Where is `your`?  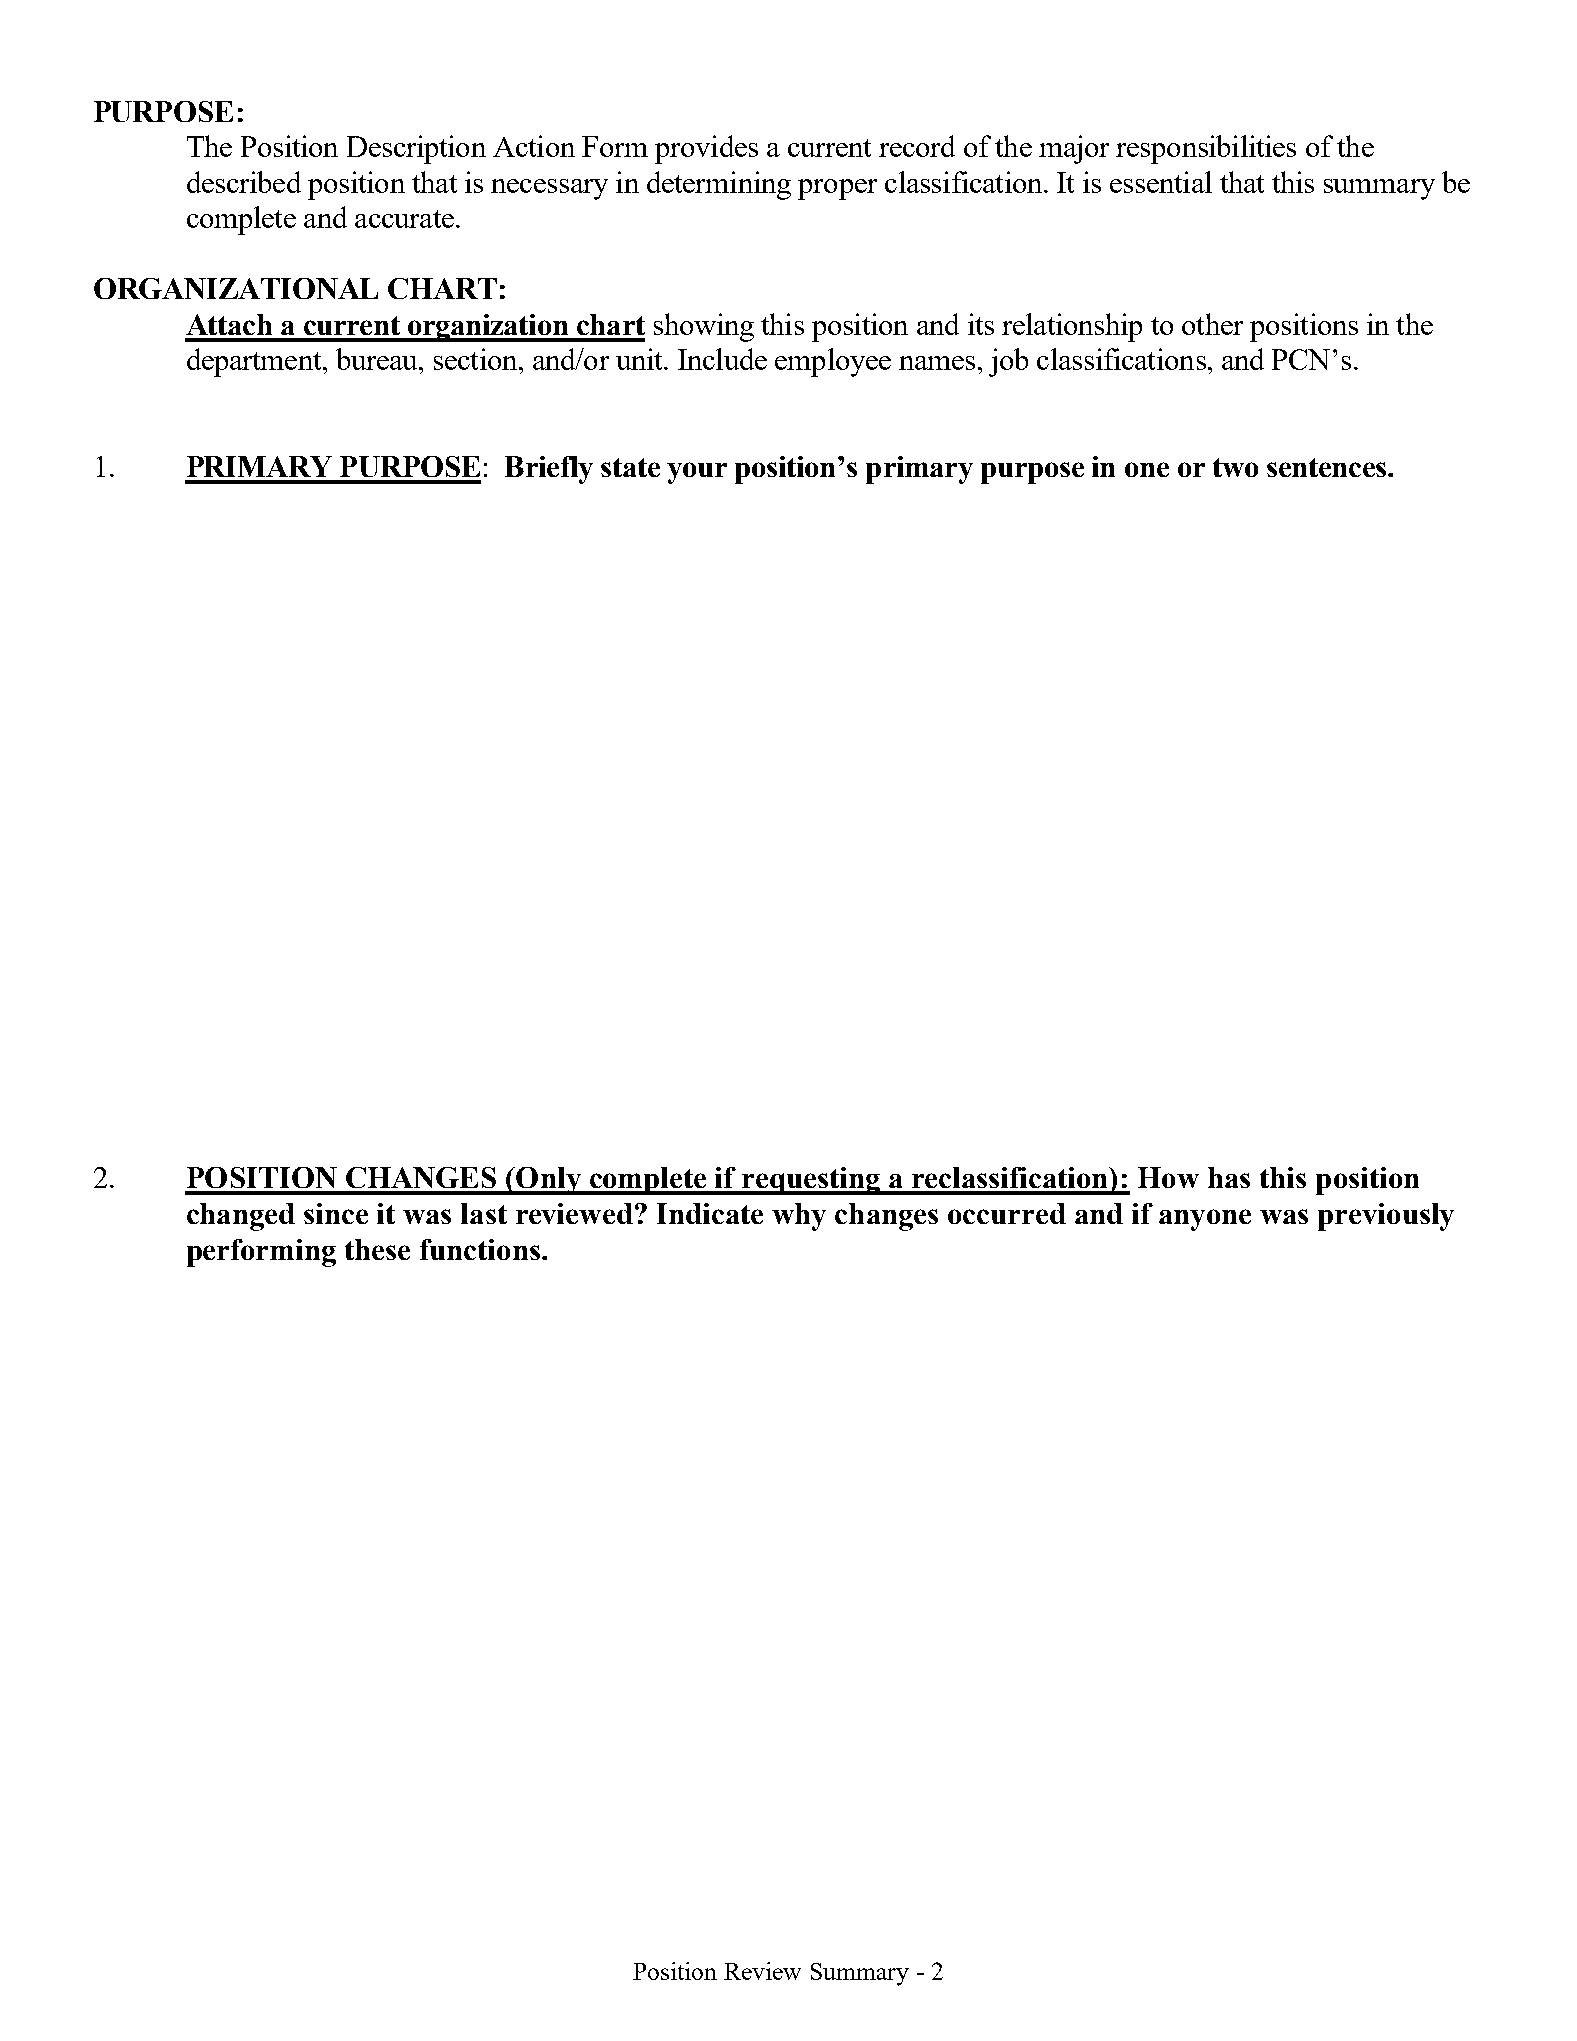
your is located at coordinates (697, 473).
